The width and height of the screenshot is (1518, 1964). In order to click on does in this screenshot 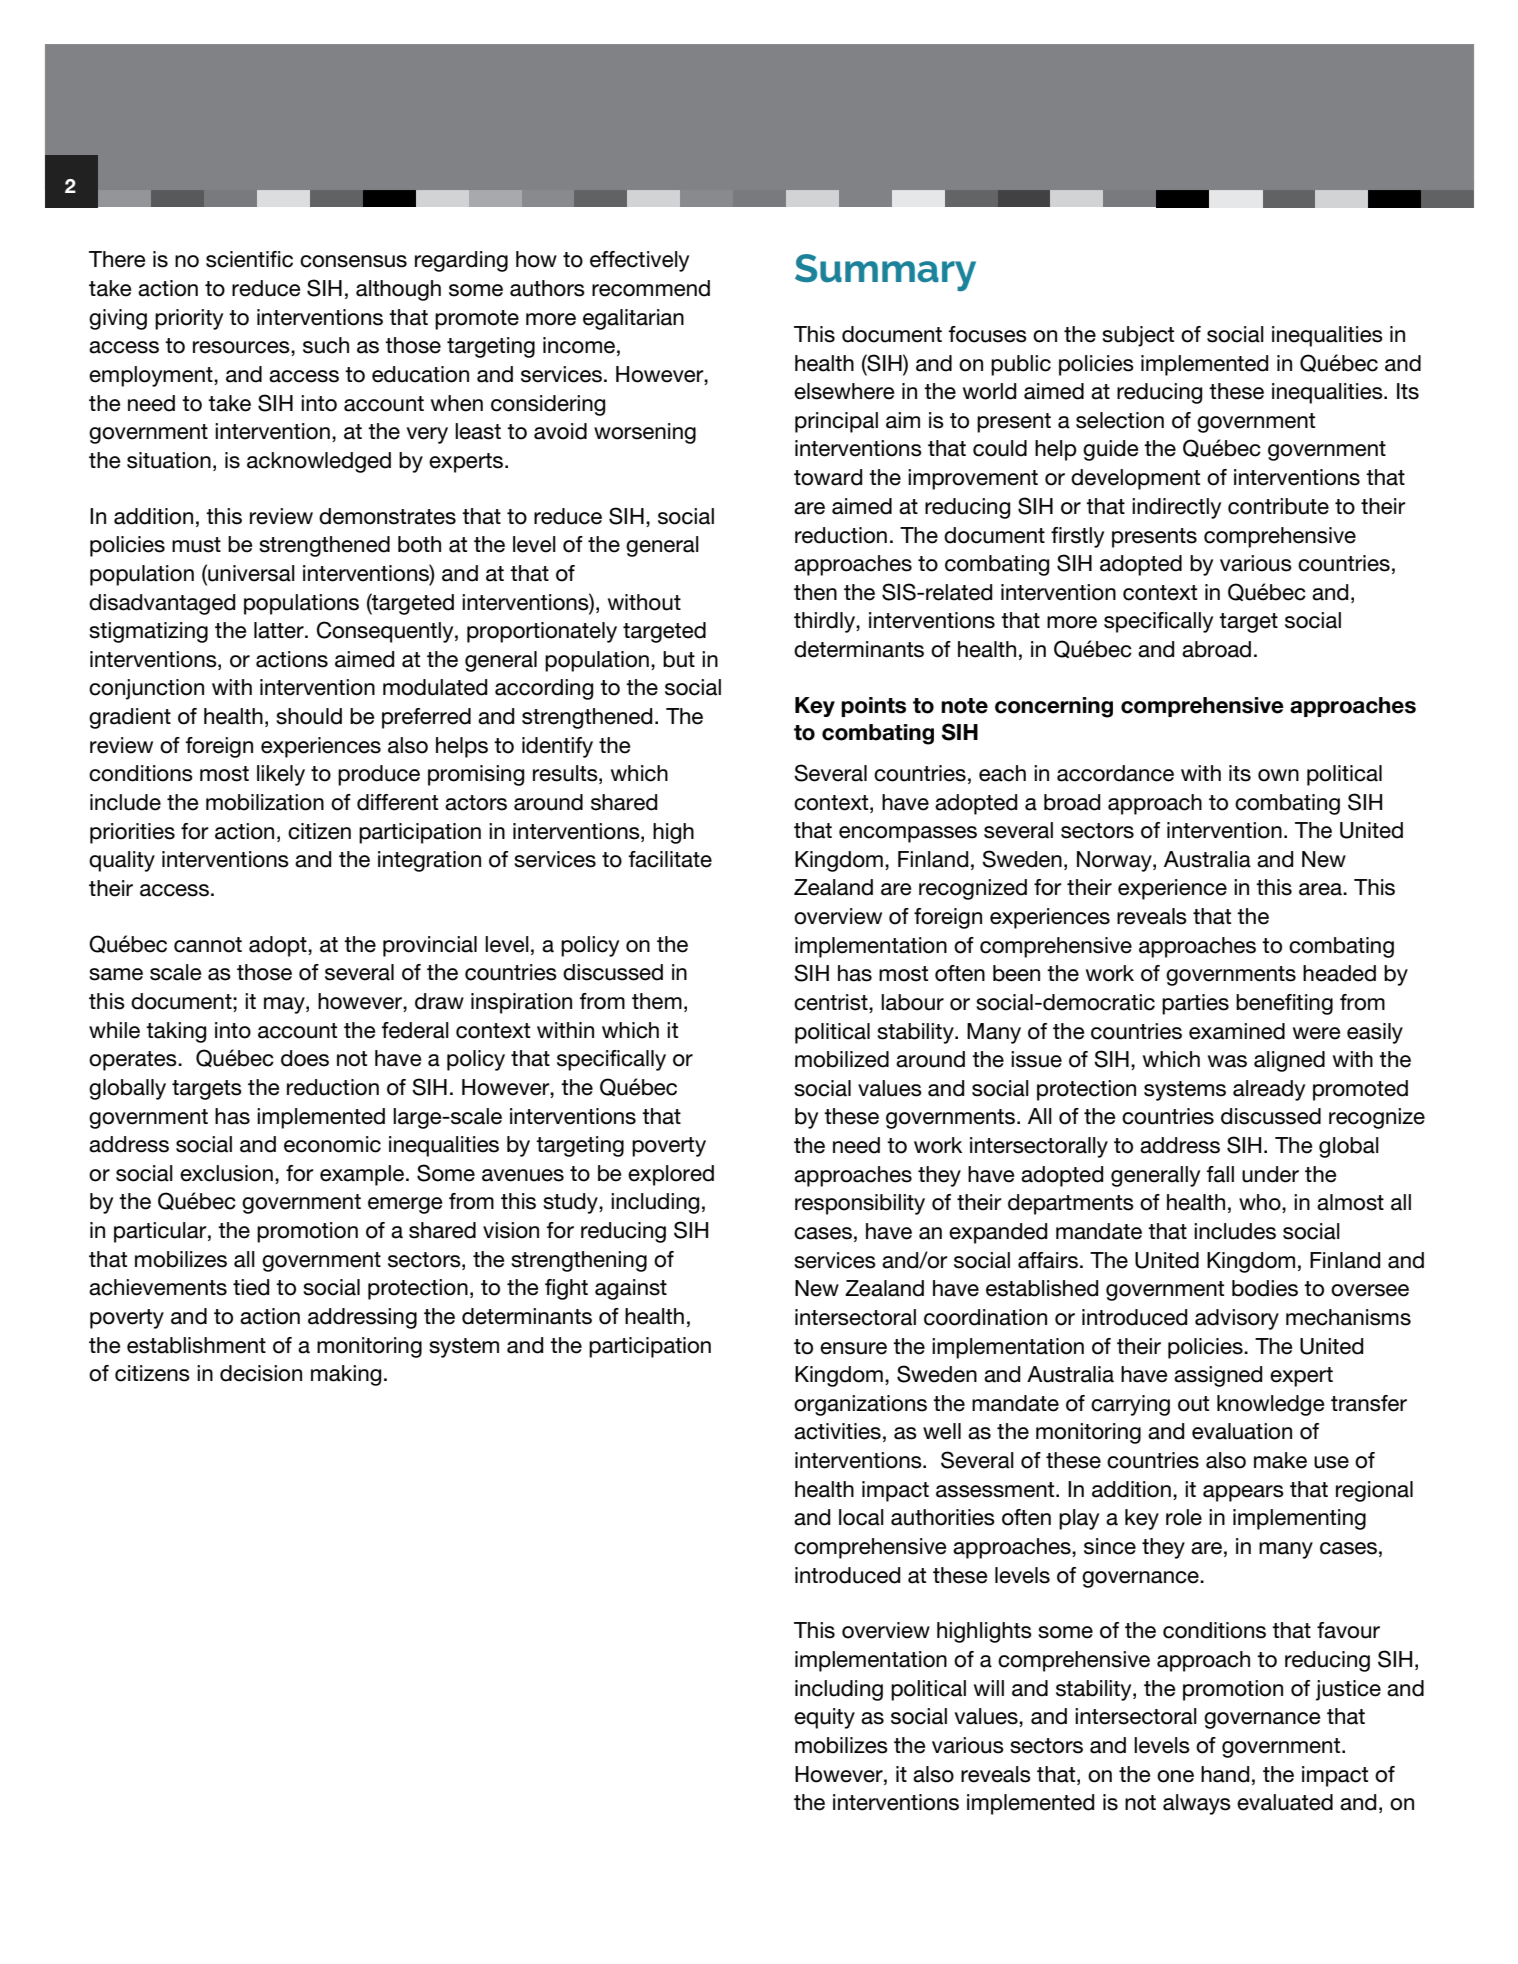, I will do `click(305, 1058)`.
